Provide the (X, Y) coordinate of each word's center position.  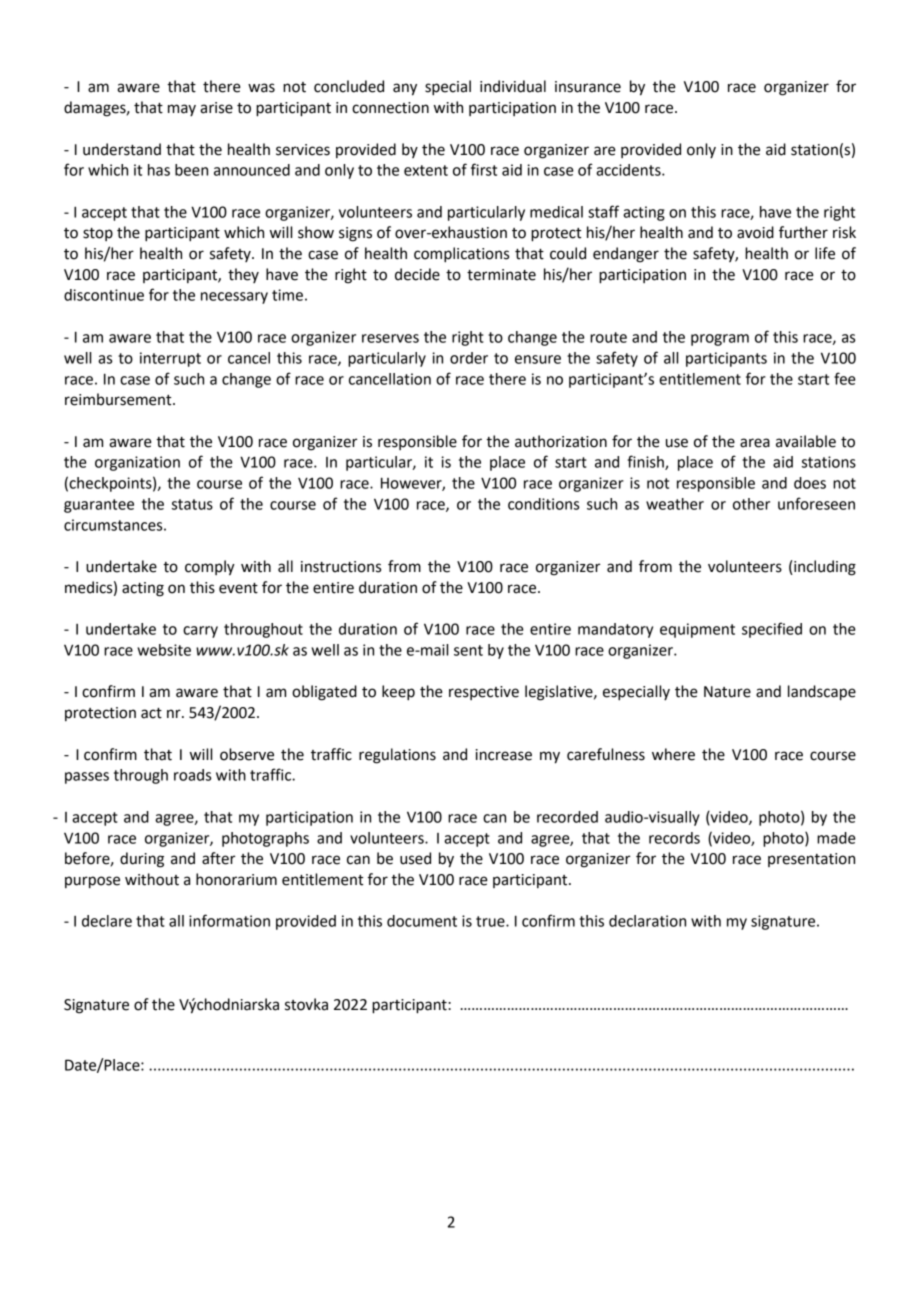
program (720, 340)
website (164, 650)
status (192, 504)
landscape (822, 693)
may (182, 110)
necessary (234, 298)
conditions (543, 504)
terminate (501, 275)
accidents (629, 170)
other (751, 504)
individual (513, 86)
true (491, 921)
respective (484, 693)
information (229, 920)
